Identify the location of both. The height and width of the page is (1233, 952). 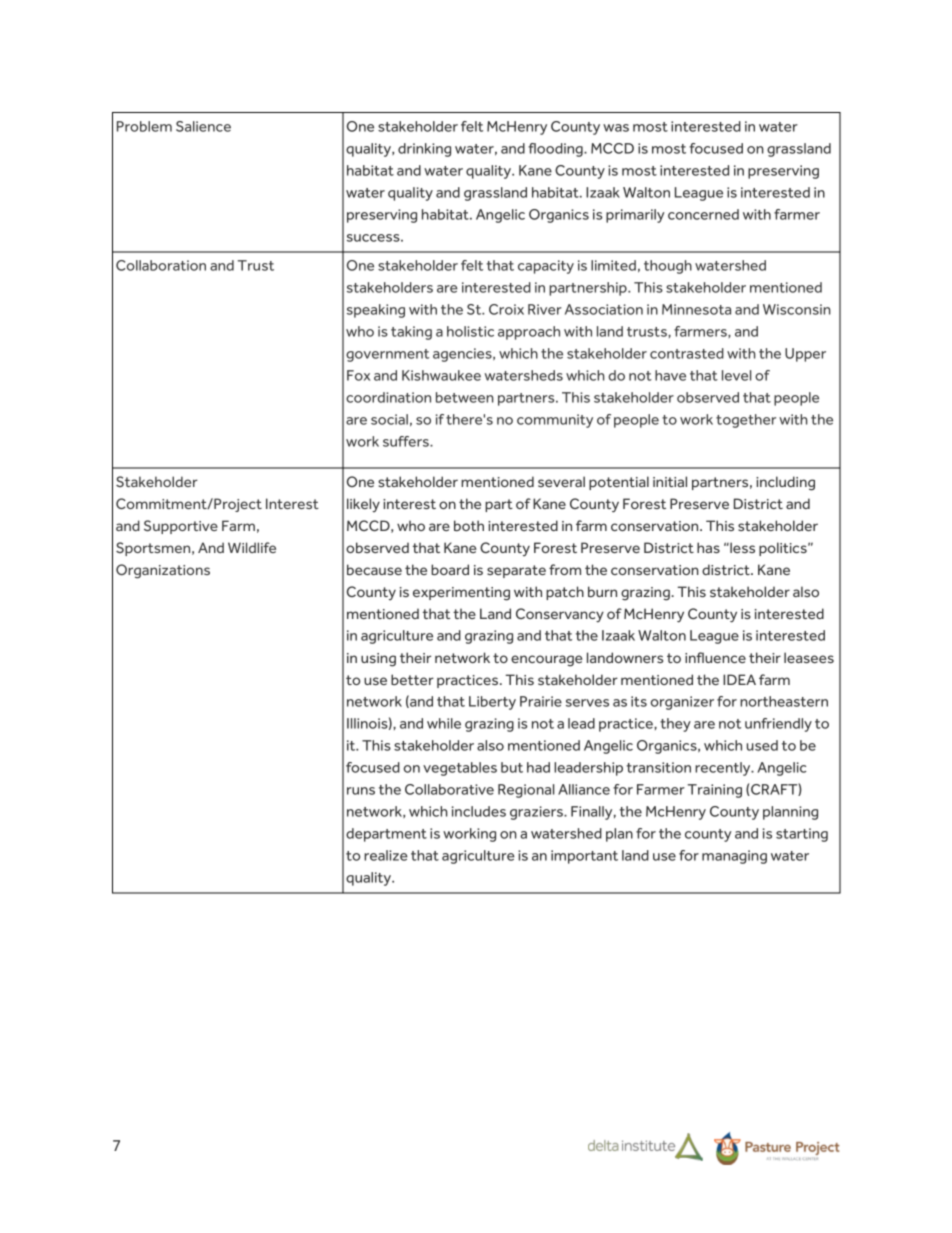
(469, 525).
